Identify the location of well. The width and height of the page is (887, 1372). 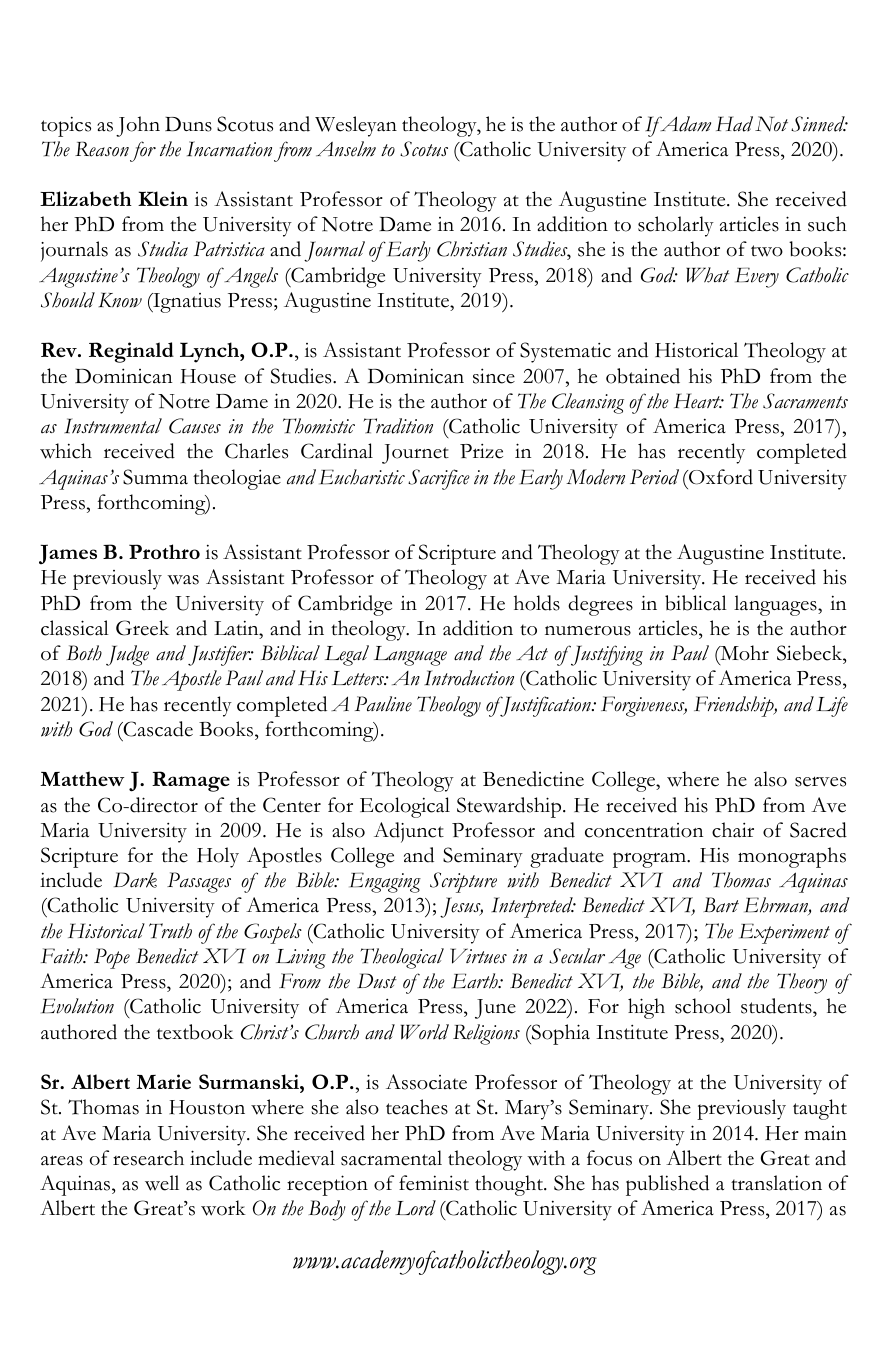
(162, 1183).
